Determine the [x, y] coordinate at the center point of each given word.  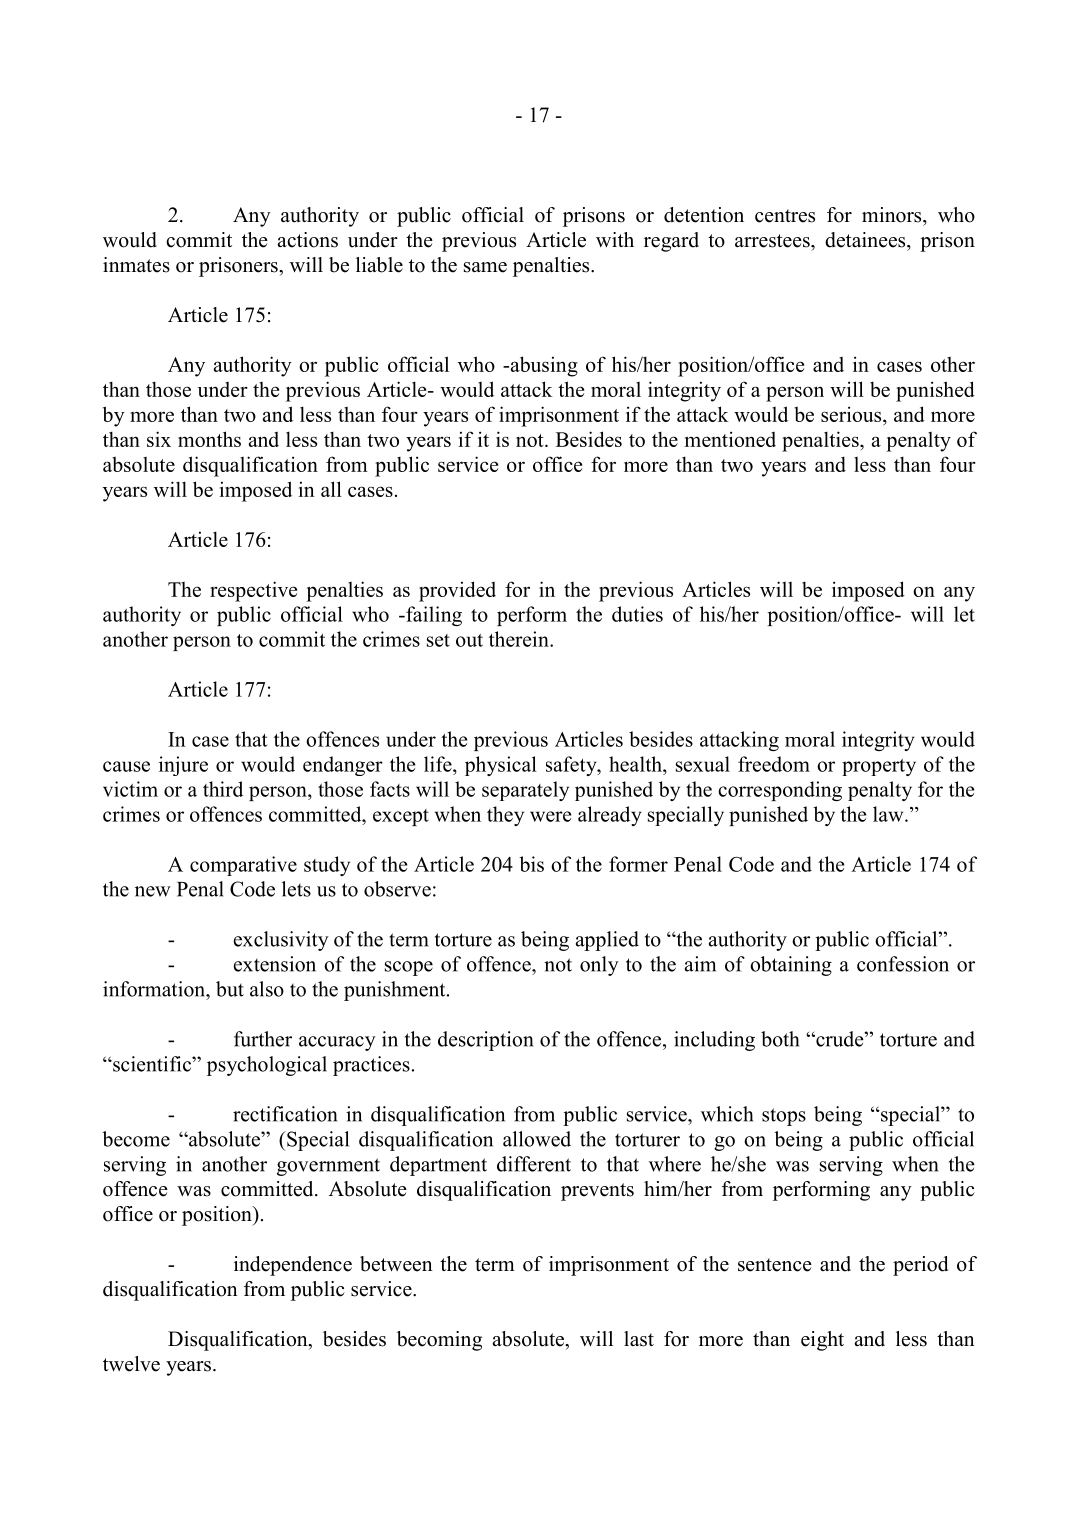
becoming [439, 1341]
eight [822, 1341]
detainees [866, 240]
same [485, 267]
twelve [131, 1364]
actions [308, 240]
